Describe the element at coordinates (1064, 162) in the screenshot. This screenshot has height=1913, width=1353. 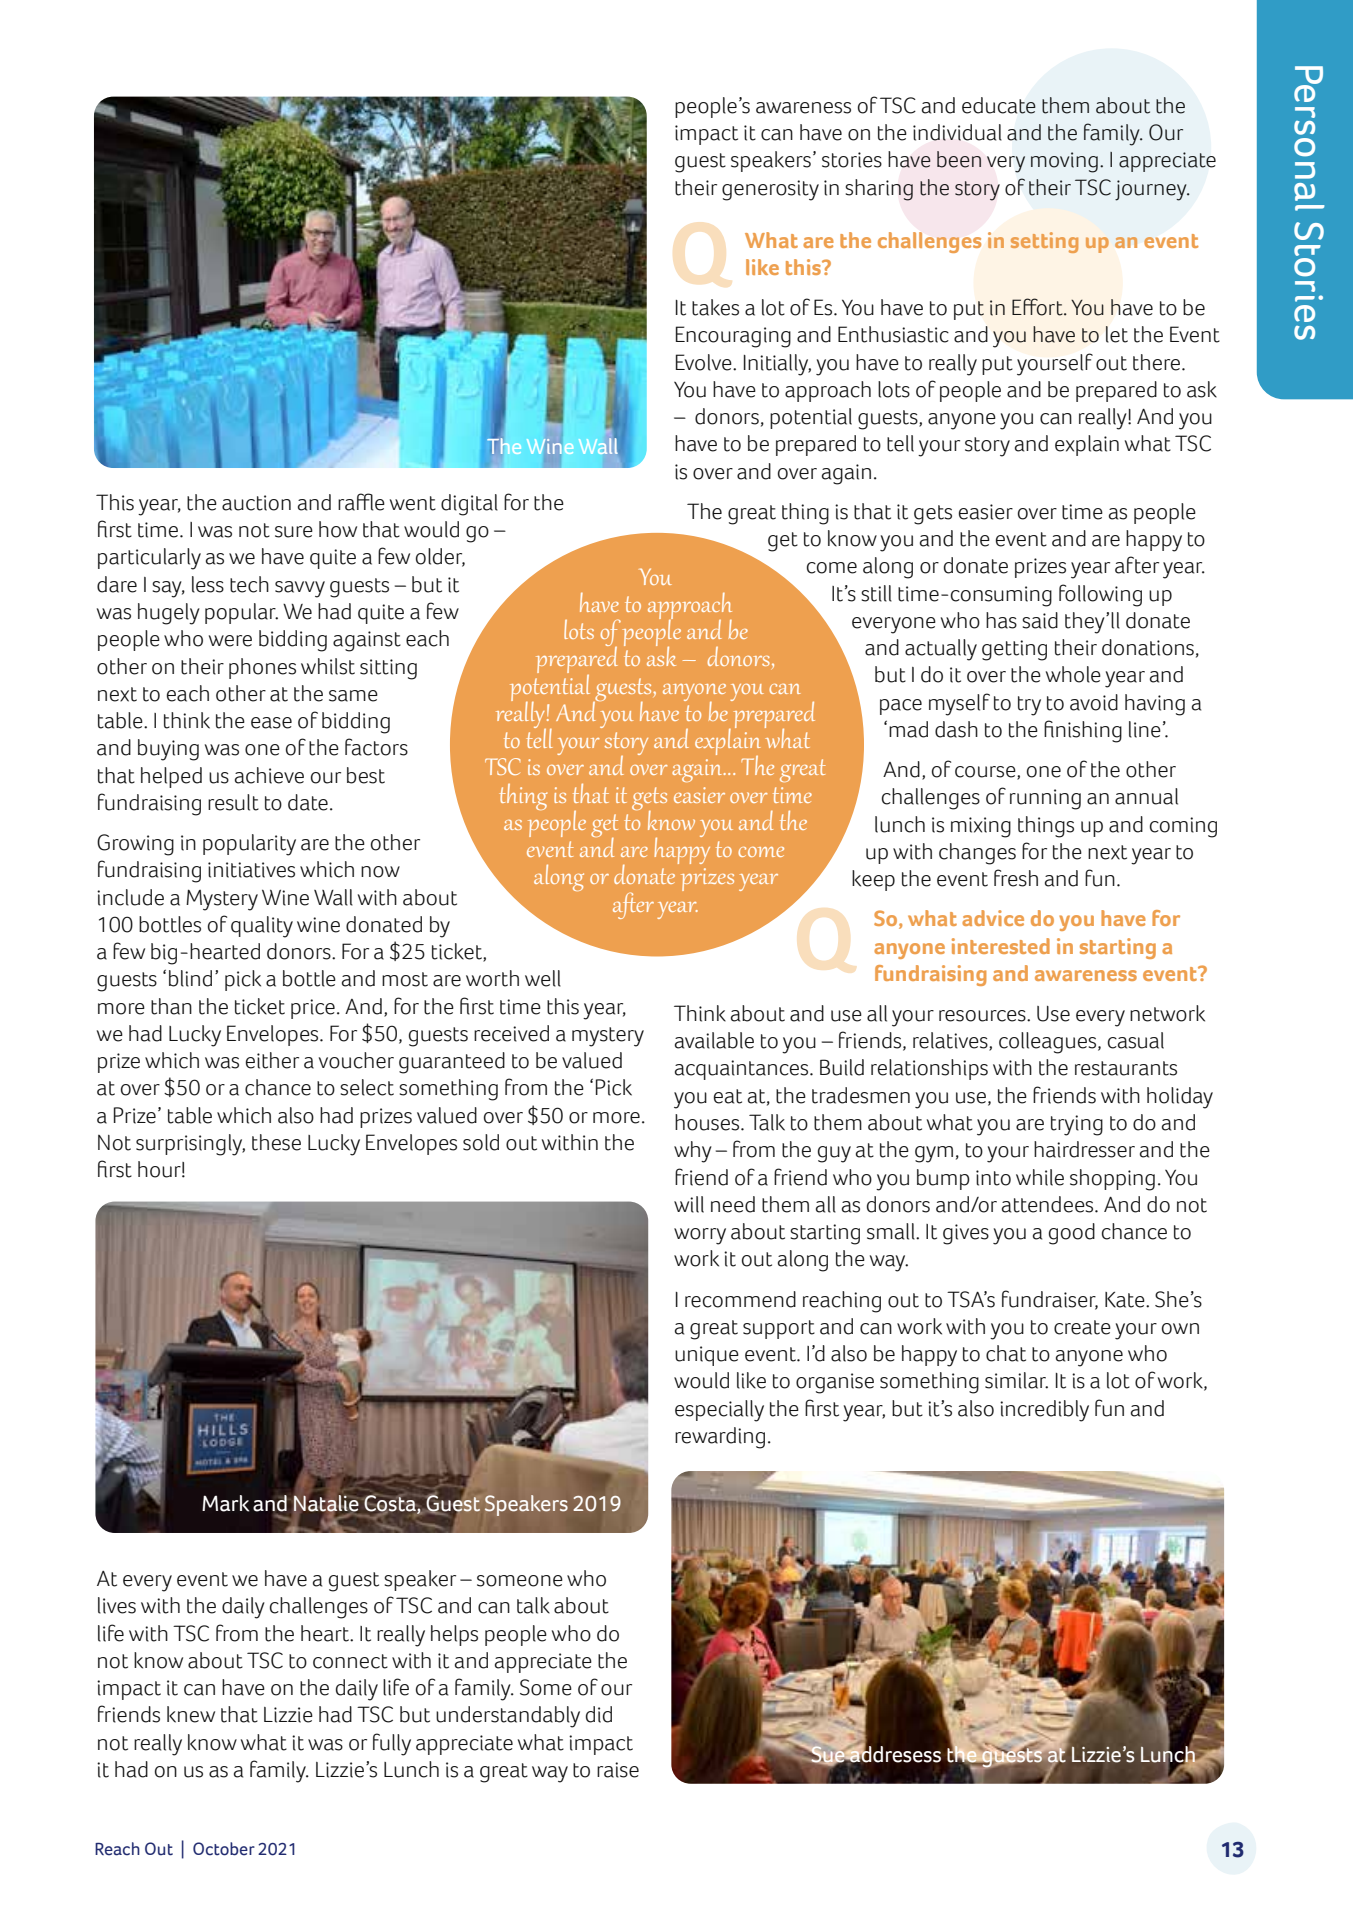
I see `moving` at that location.
